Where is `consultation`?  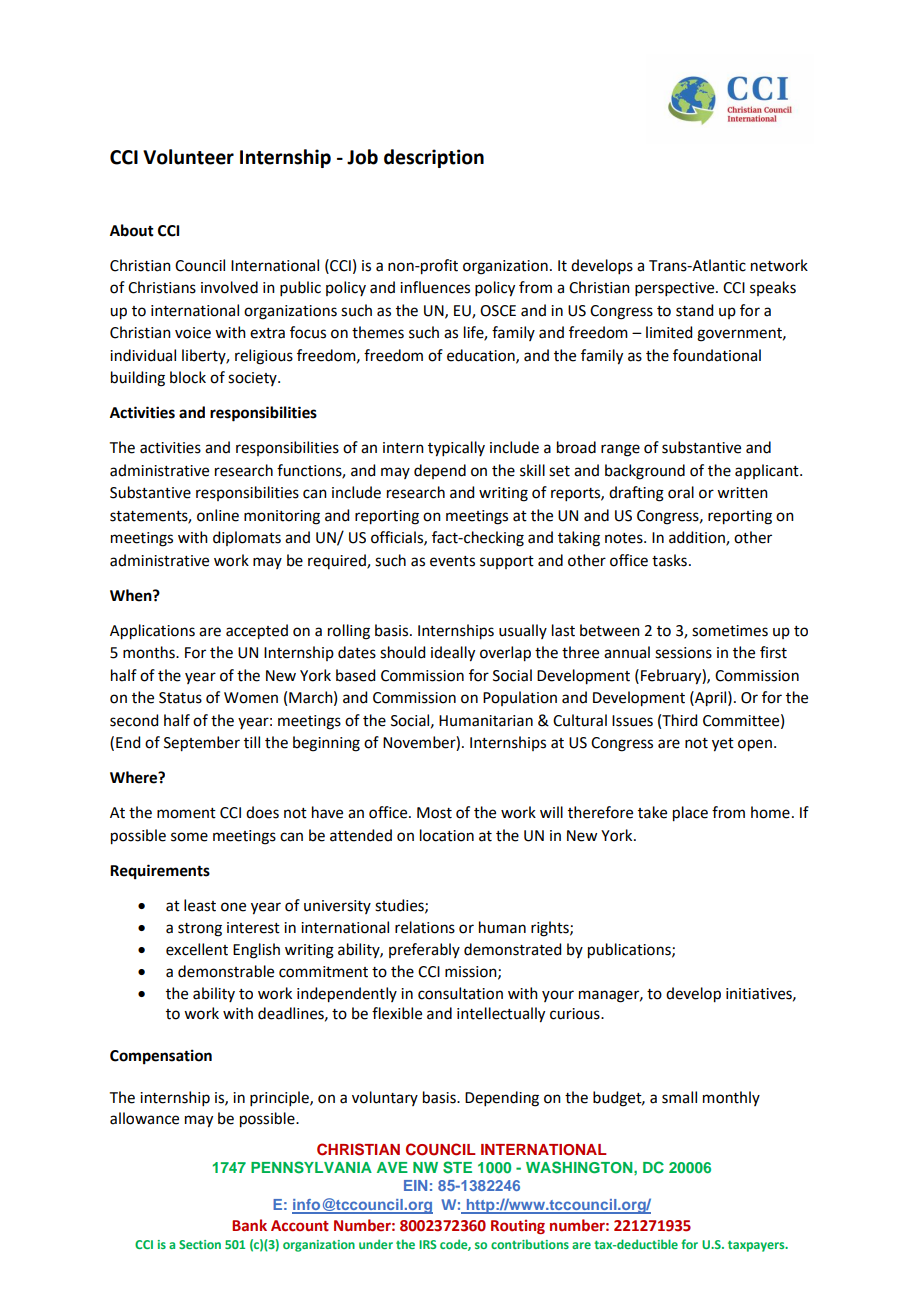
consultation is located at coordinates (460, 993).
